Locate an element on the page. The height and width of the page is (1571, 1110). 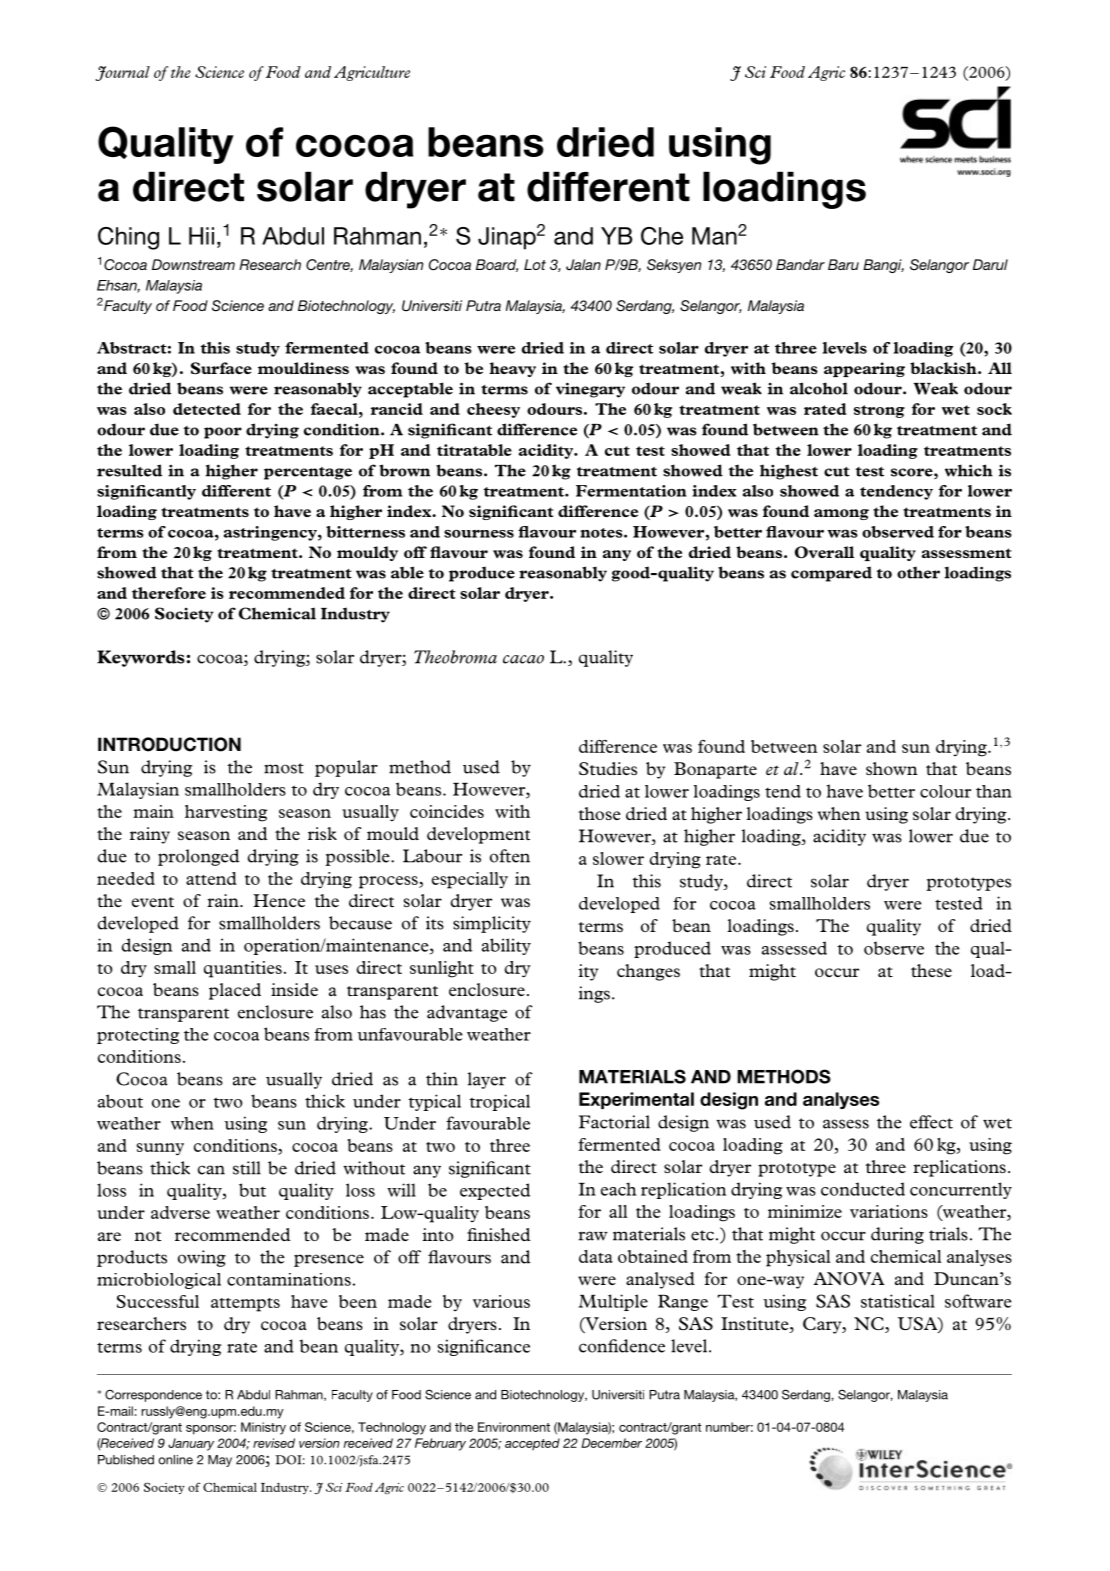
harvesting is located at coordinates (226, 813).
